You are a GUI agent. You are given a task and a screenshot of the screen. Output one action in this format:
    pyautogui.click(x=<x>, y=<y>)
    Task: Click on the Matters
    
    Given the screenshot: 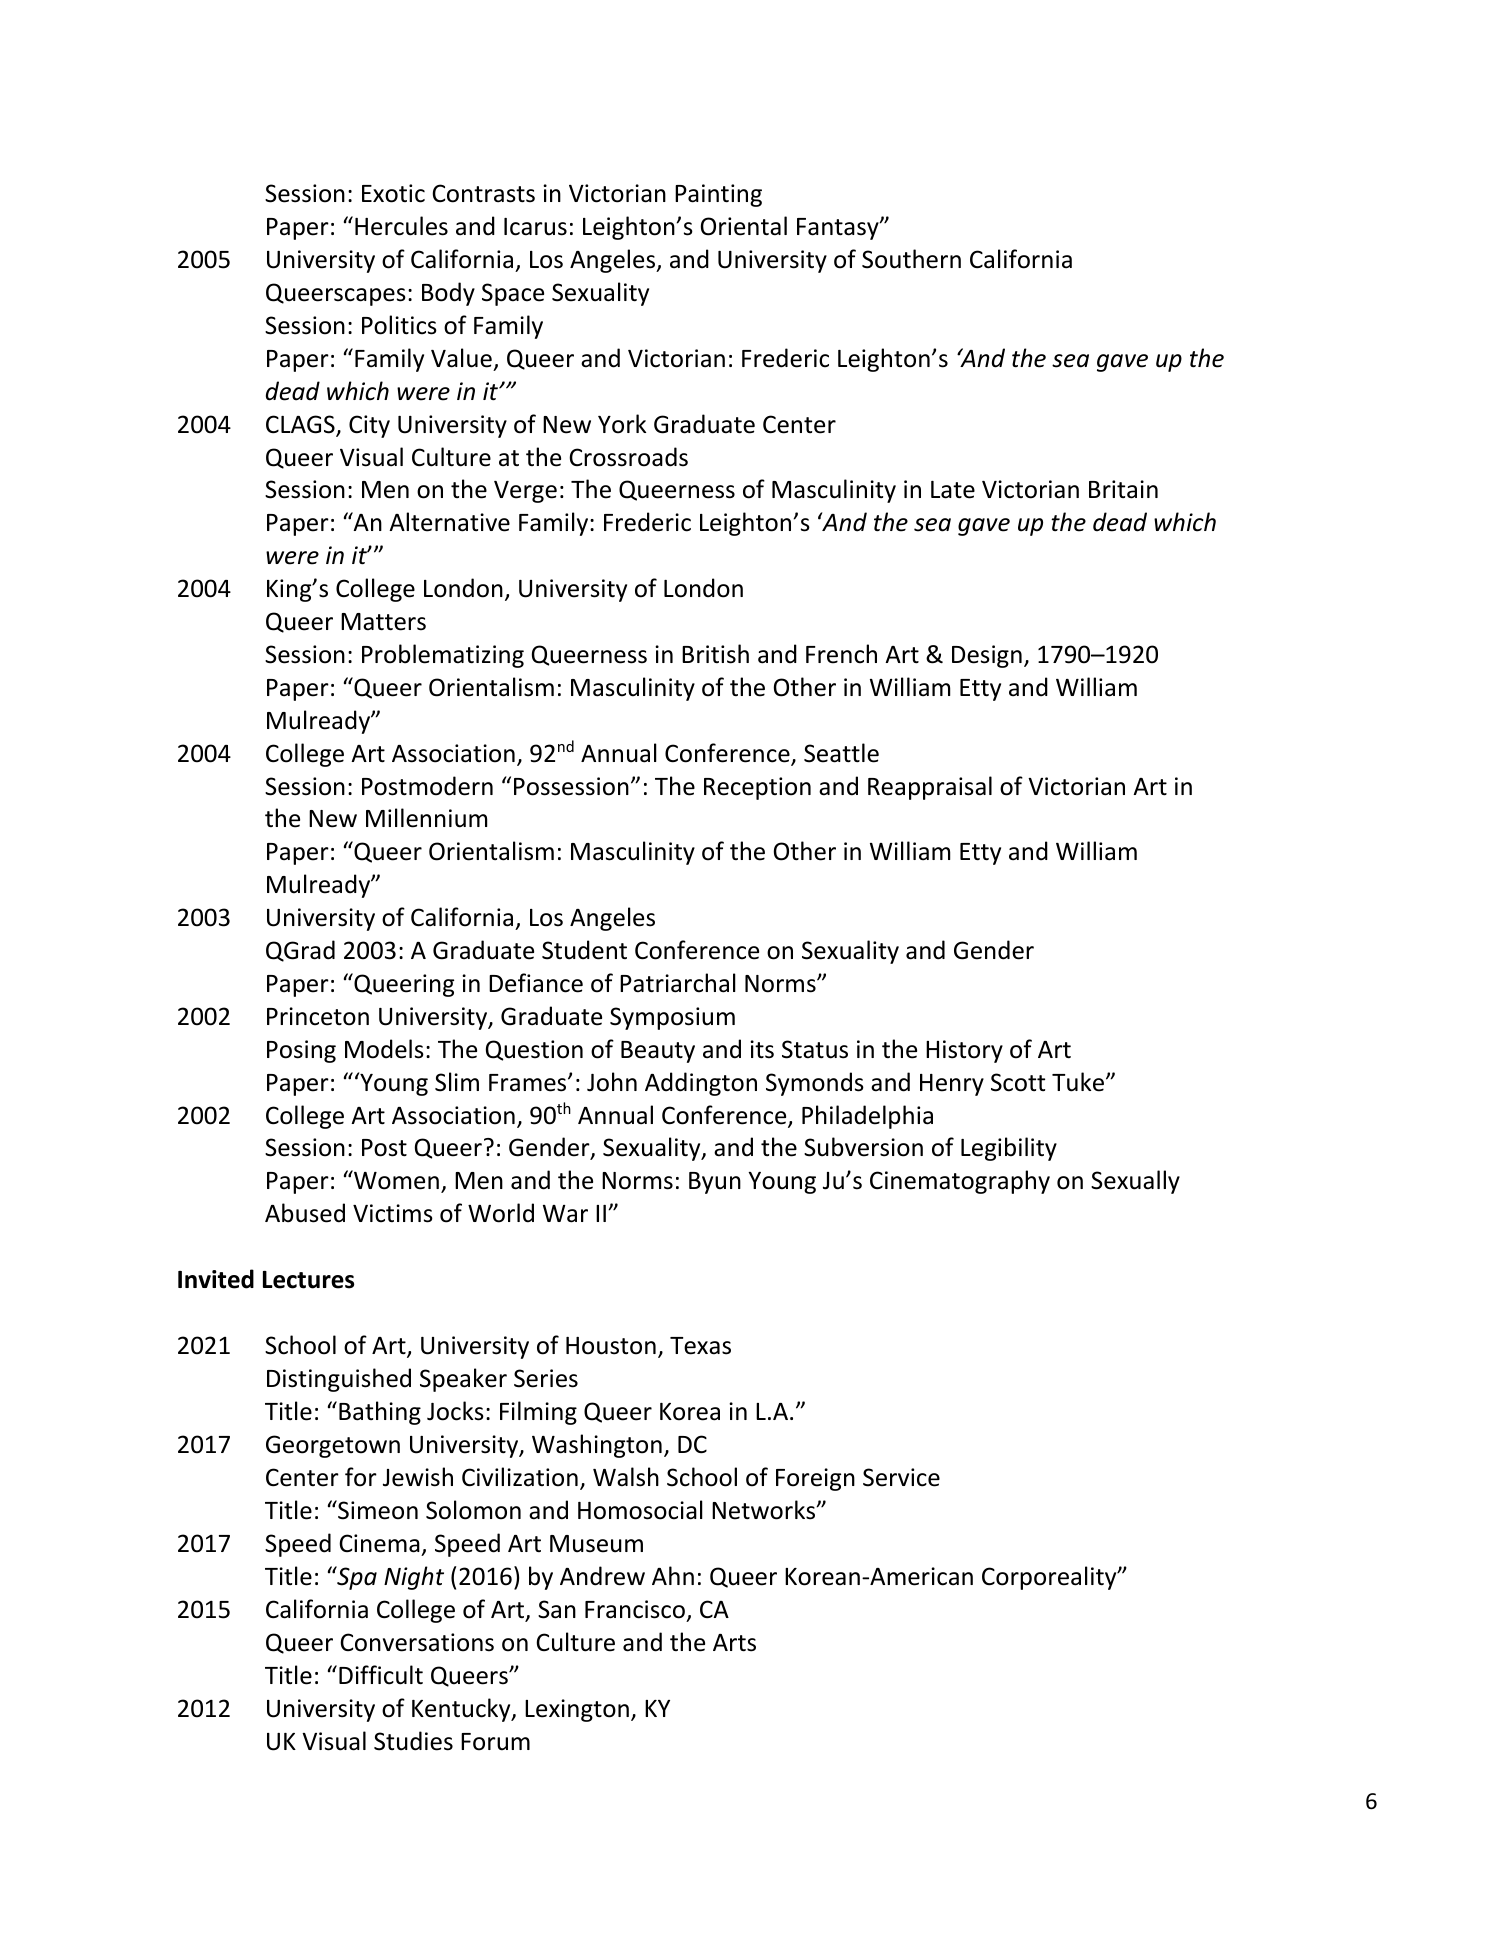 What is the action you would take?
    pyautogui.click(x=383, y=622)
